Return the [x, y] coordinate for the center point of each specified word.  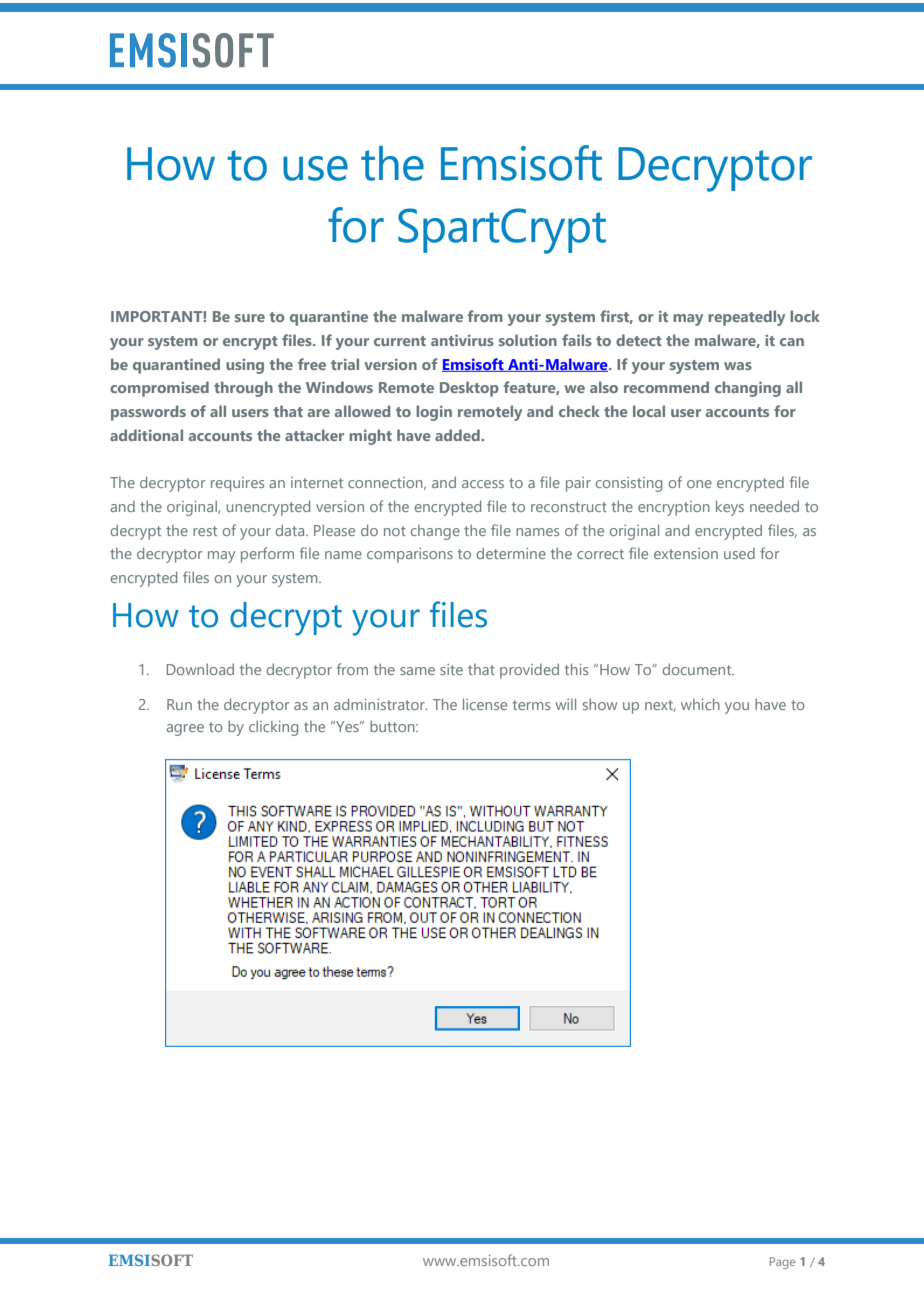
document [698, 669]
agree [185, 730]
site [451, 669]
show [600, 704]
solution [528, 340]
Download [200, 669]
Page [782, 1263]
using [245, 366]
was [738, 366]
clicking [273, 728]
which [700, 704]
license [485, 704]
